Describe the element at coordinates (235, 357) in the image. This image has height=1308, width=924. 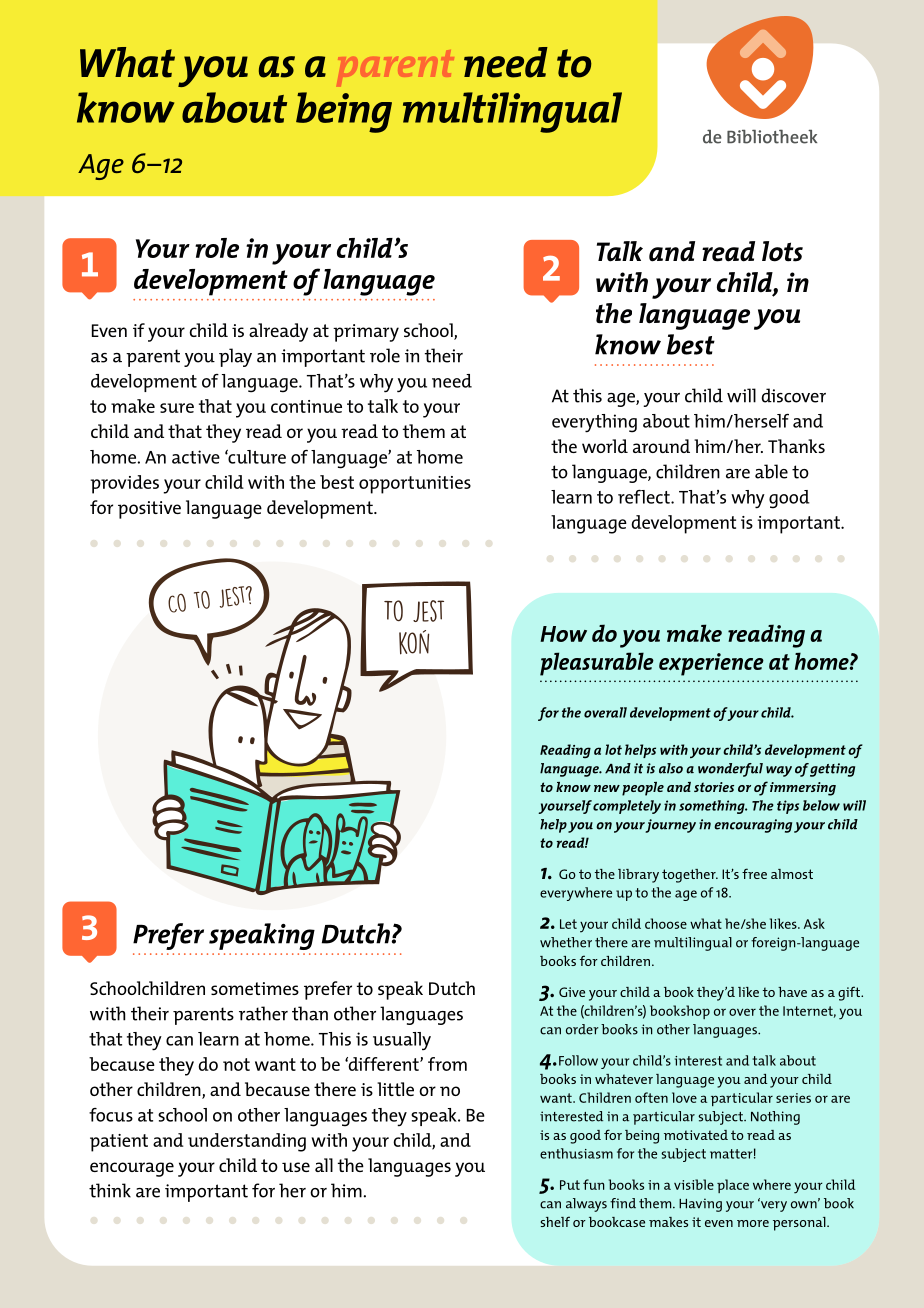
I see `play` at that location.
